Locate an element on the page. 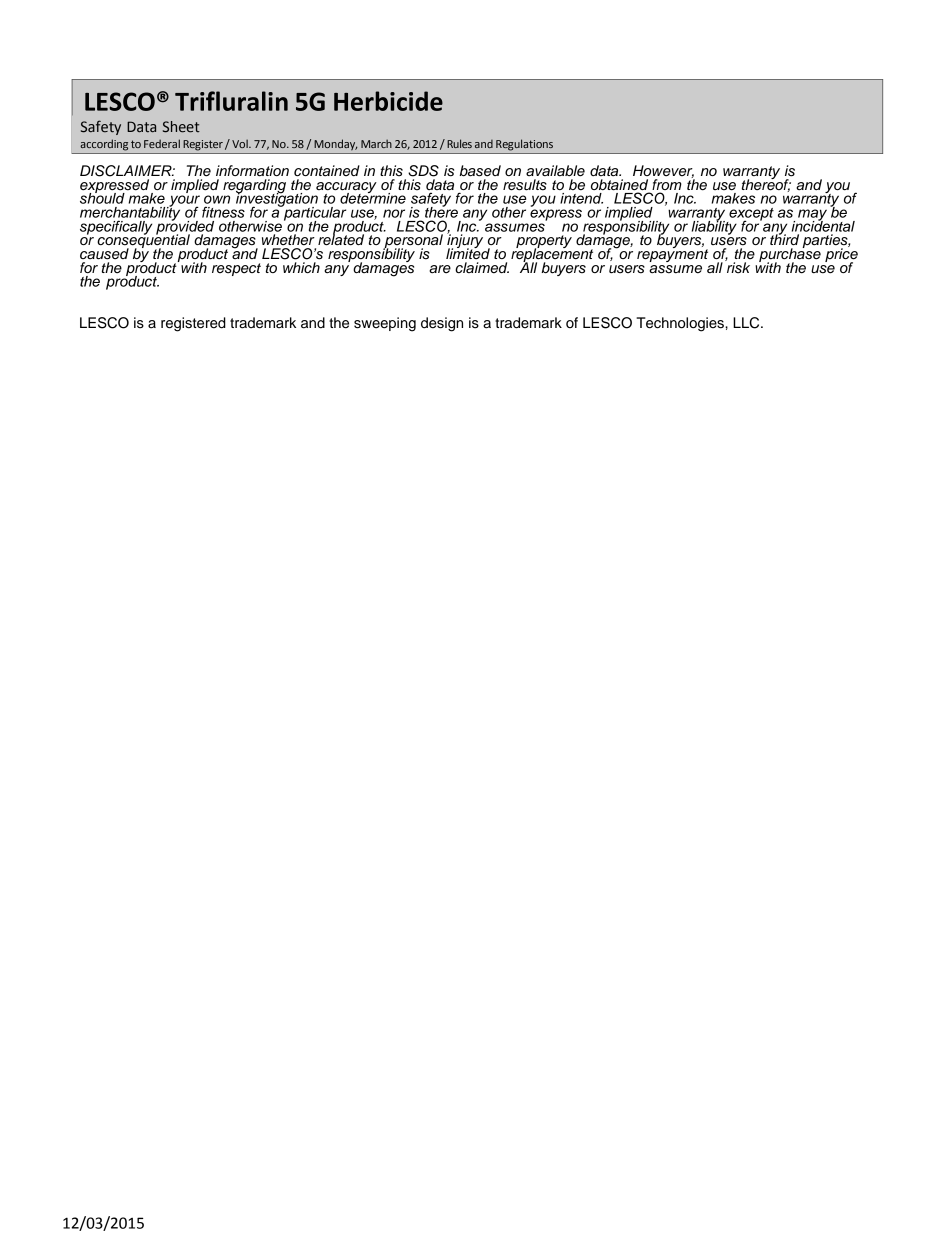 This page has height=1233, width=952. from is located at coordinates (667, 184).
